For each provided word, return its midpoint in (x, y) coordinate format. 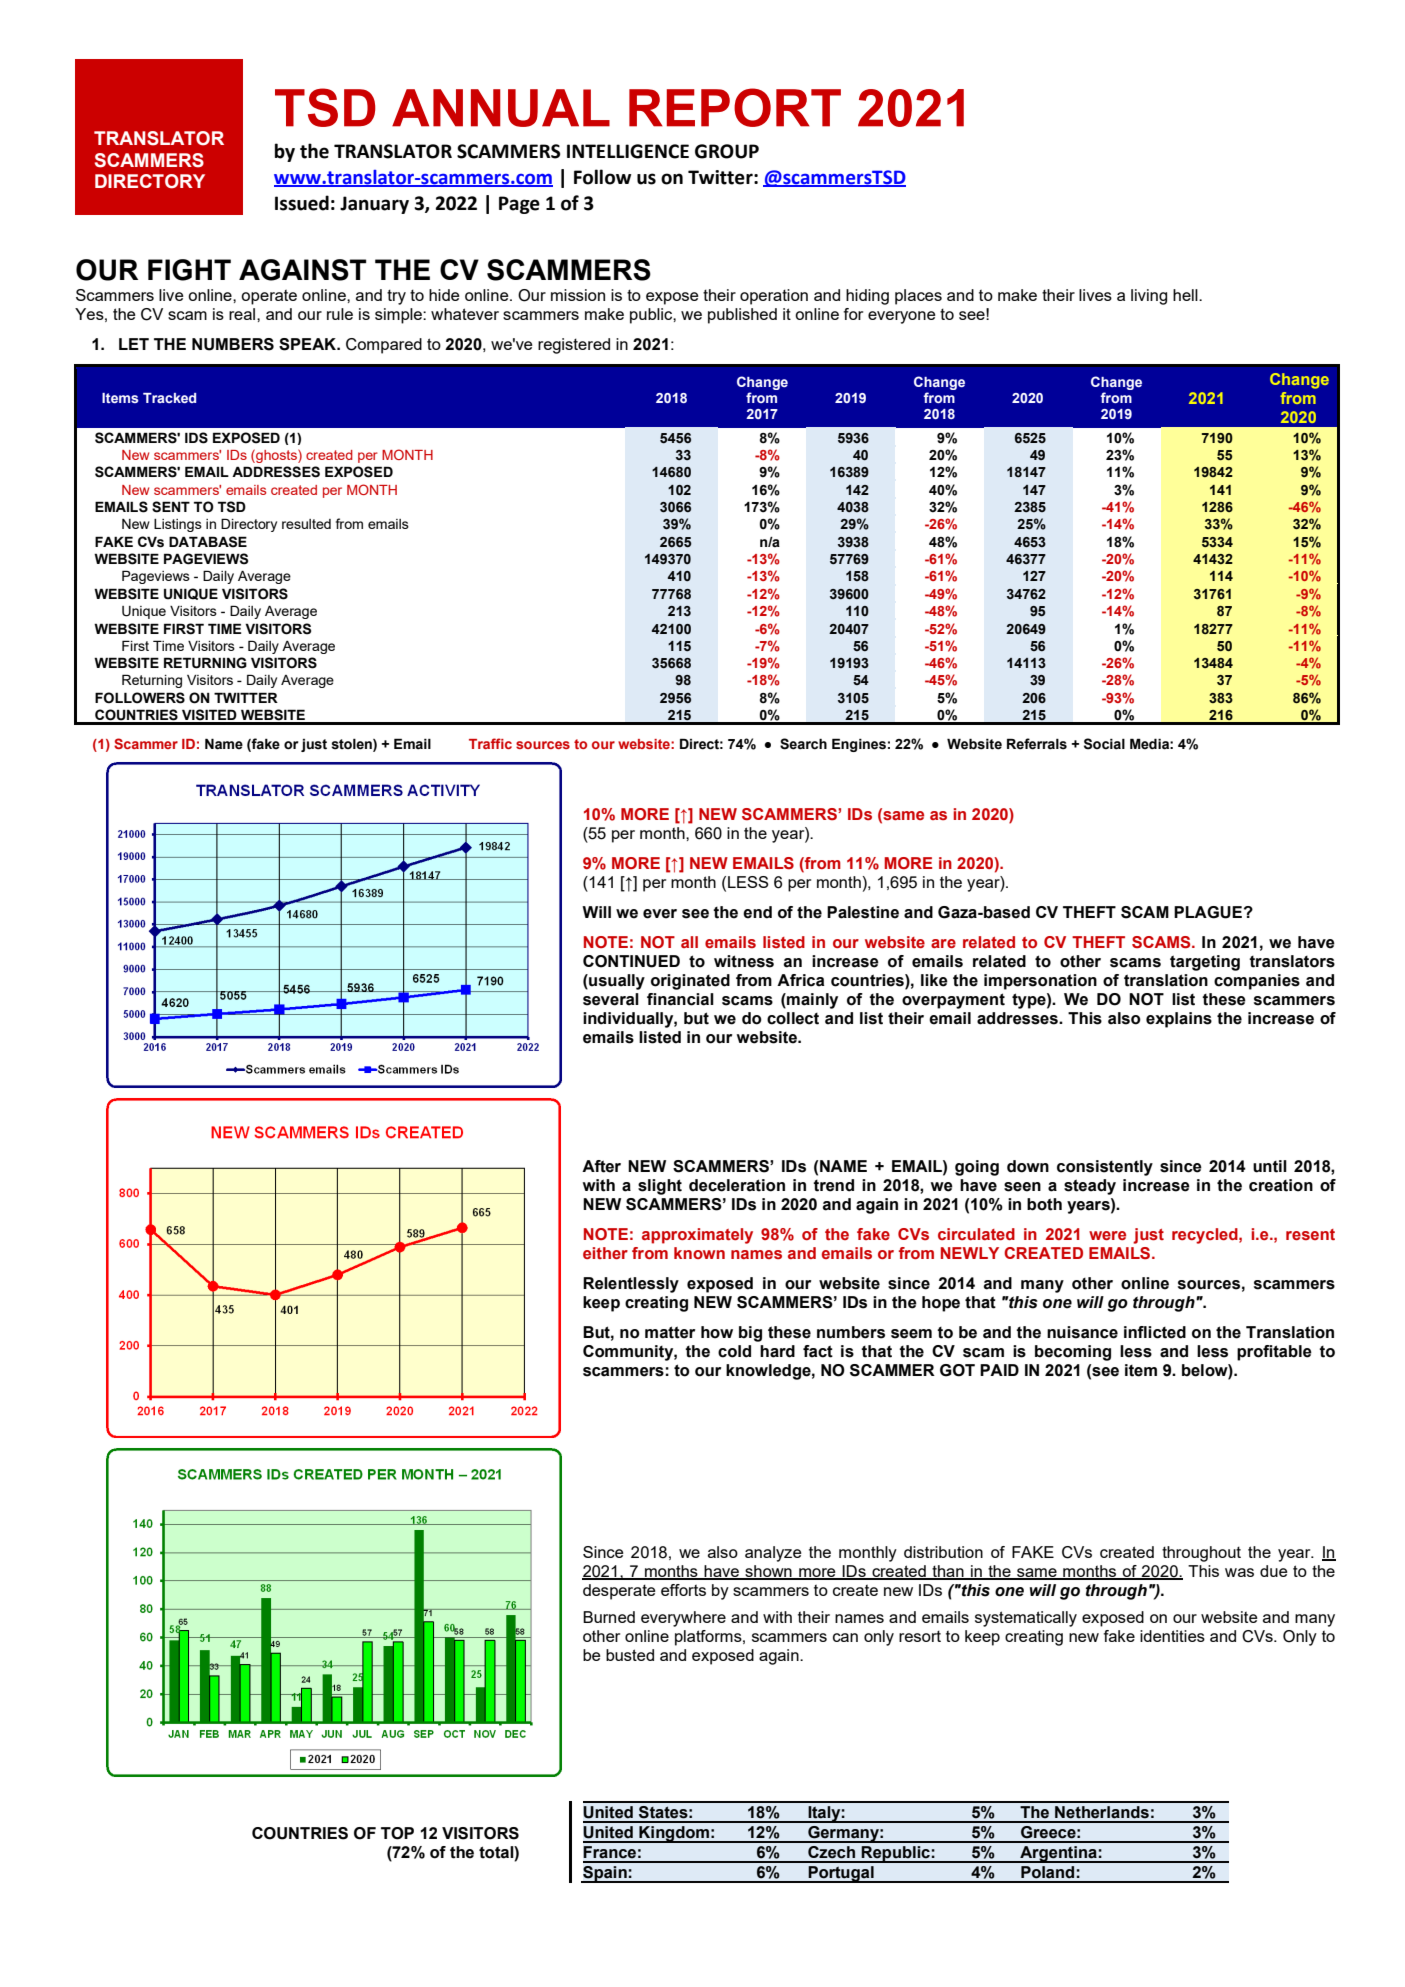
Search (803, 744)
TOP (397, 1833)
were (1107, 1235)
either (605, 1253)
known (699, 1253)
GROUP (727, 151)
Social (1104, 744)
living (1149, 297)
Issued (302, 203)
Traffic (490, 743)
